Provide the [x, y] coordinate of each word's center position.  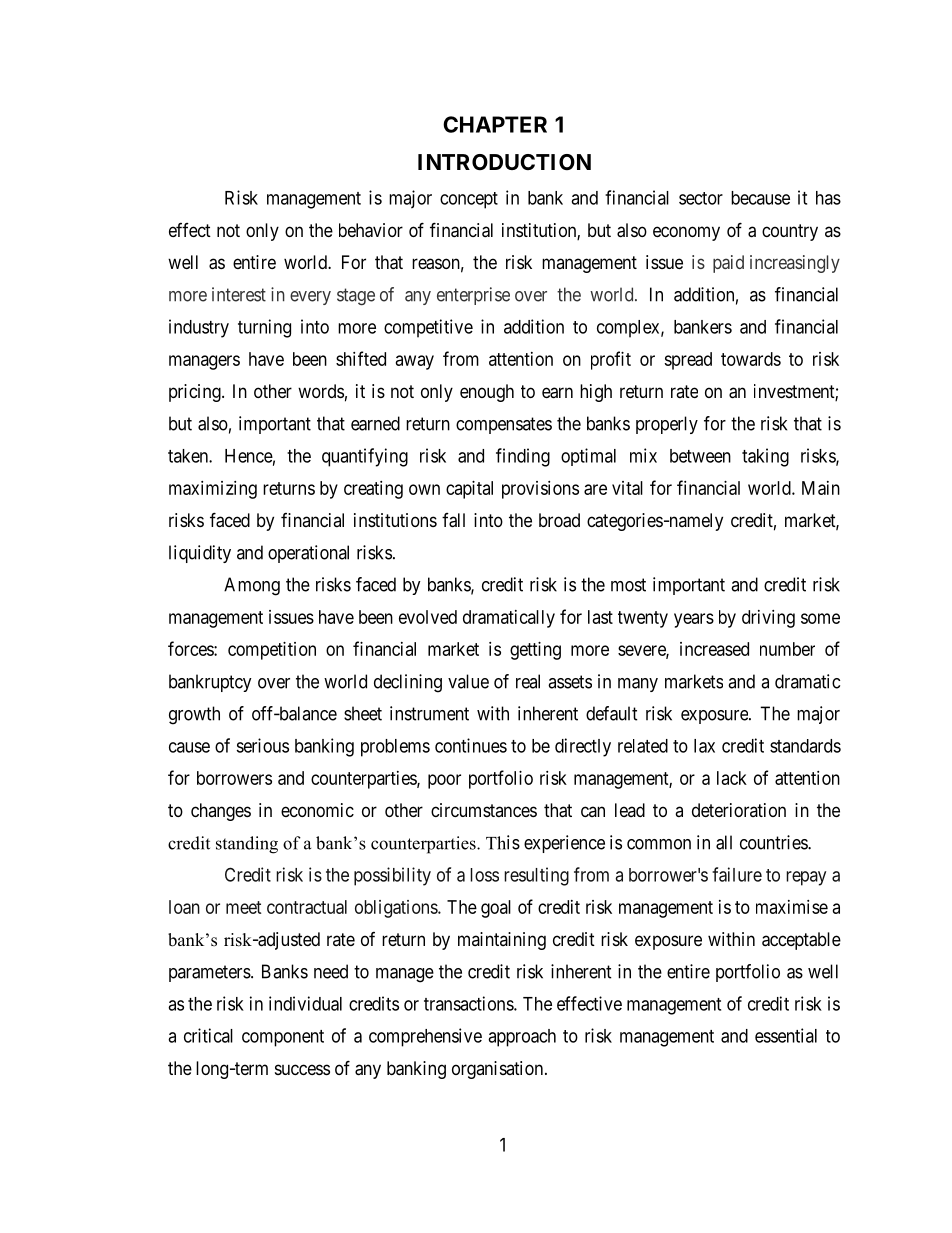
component [283, 1038]
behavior [371, 230]
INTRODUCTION [504, 162]
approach [522, 1038]
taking [765, 457]
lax [704, 746]
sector [701, 198]
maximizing [213, 490]
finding [523, 457]
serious [262, 745]
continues [471, 745]
